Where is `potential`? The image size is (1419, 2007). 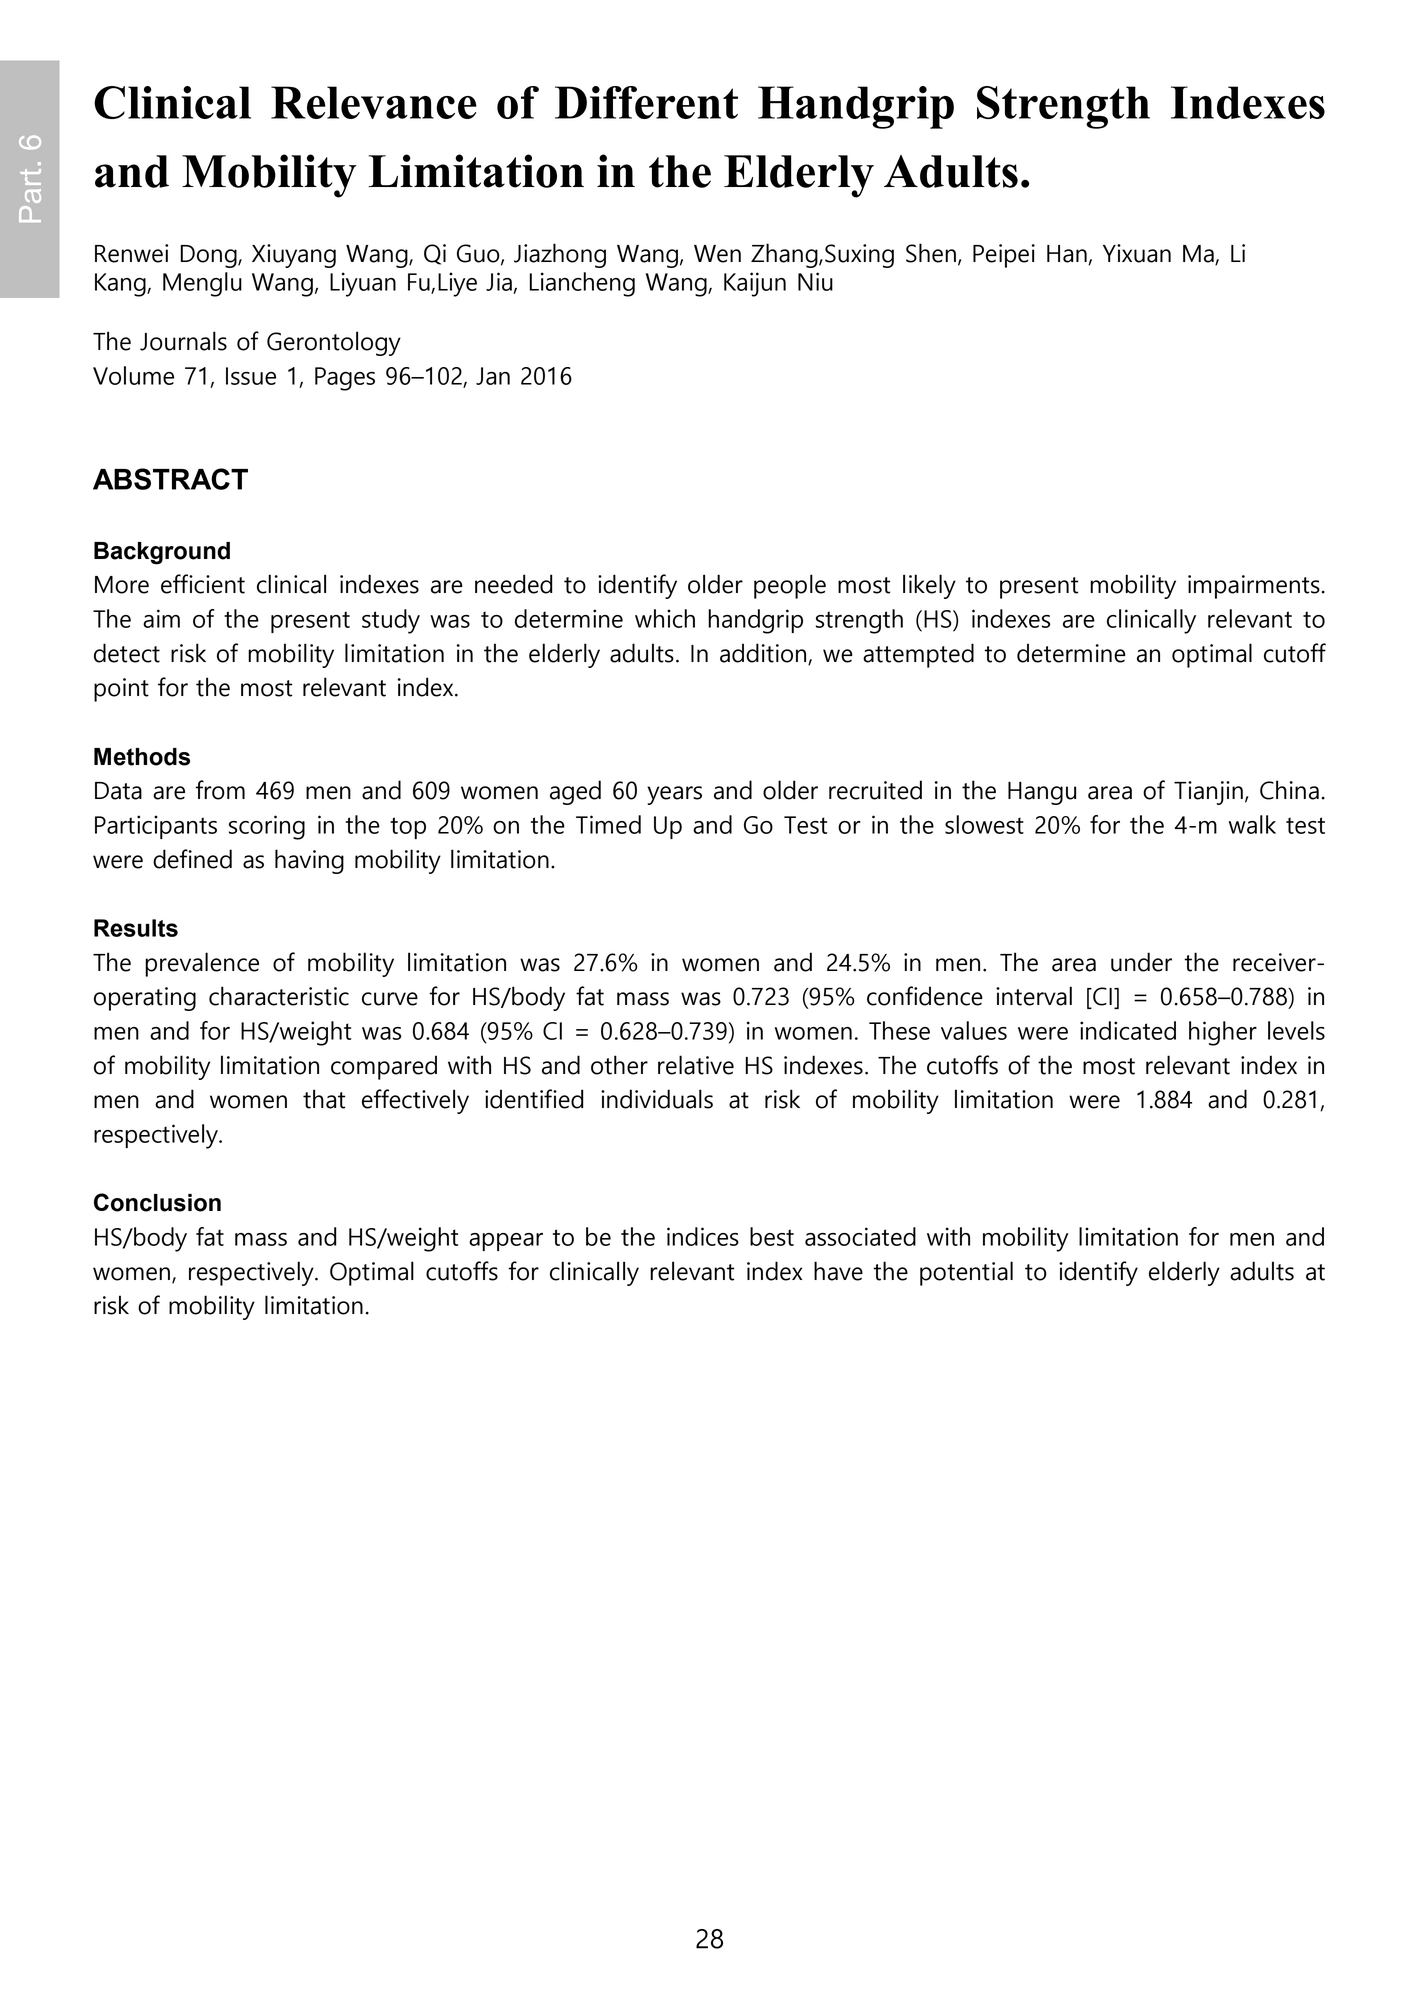
potential is located at coordinates (966, 1273).
